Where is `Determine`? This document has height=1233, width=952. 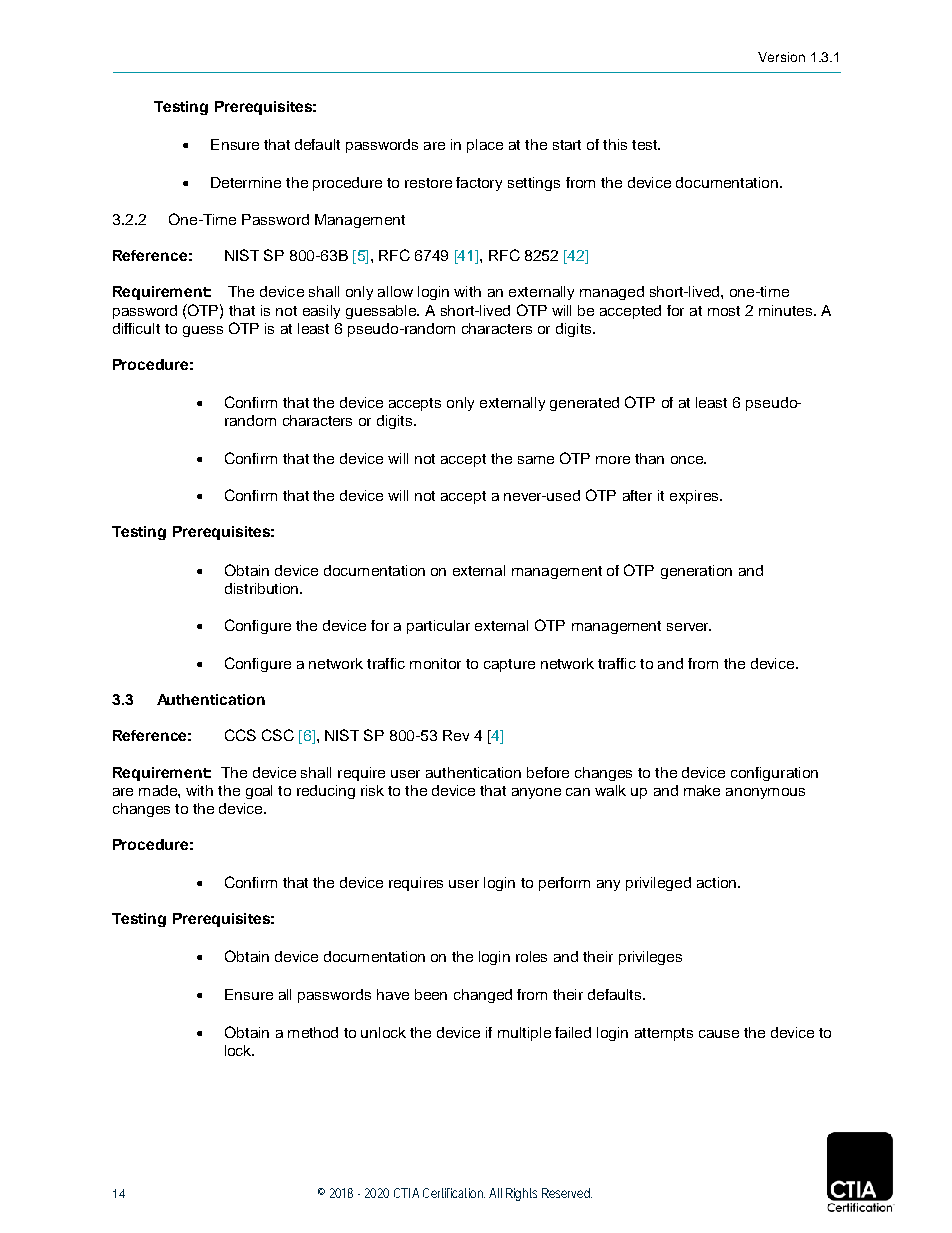
Determine is located at coordinates (246, 182).
